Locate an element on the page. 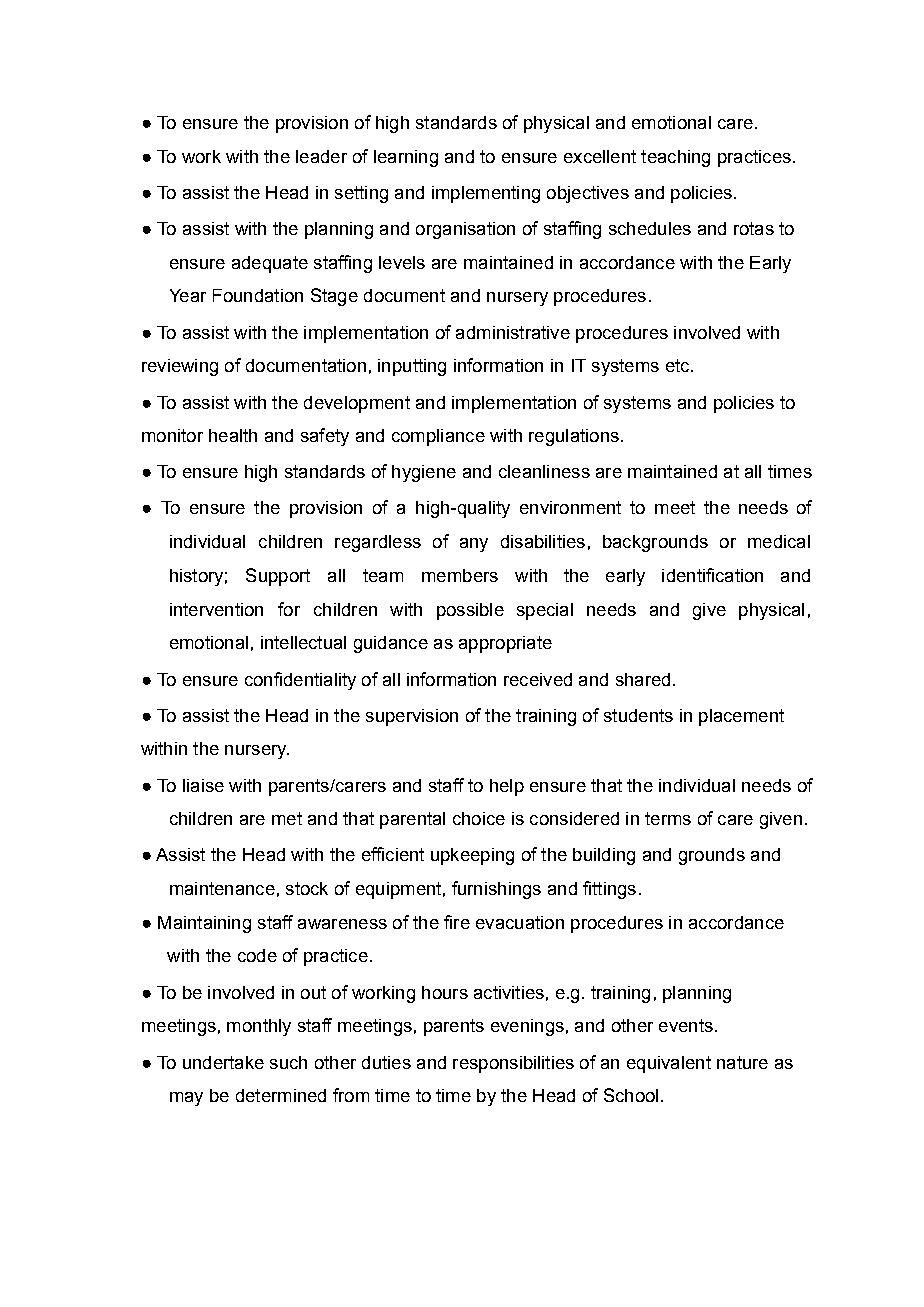 This document has width=924, height=1307. implementing is located at coordinates (486, 194).
